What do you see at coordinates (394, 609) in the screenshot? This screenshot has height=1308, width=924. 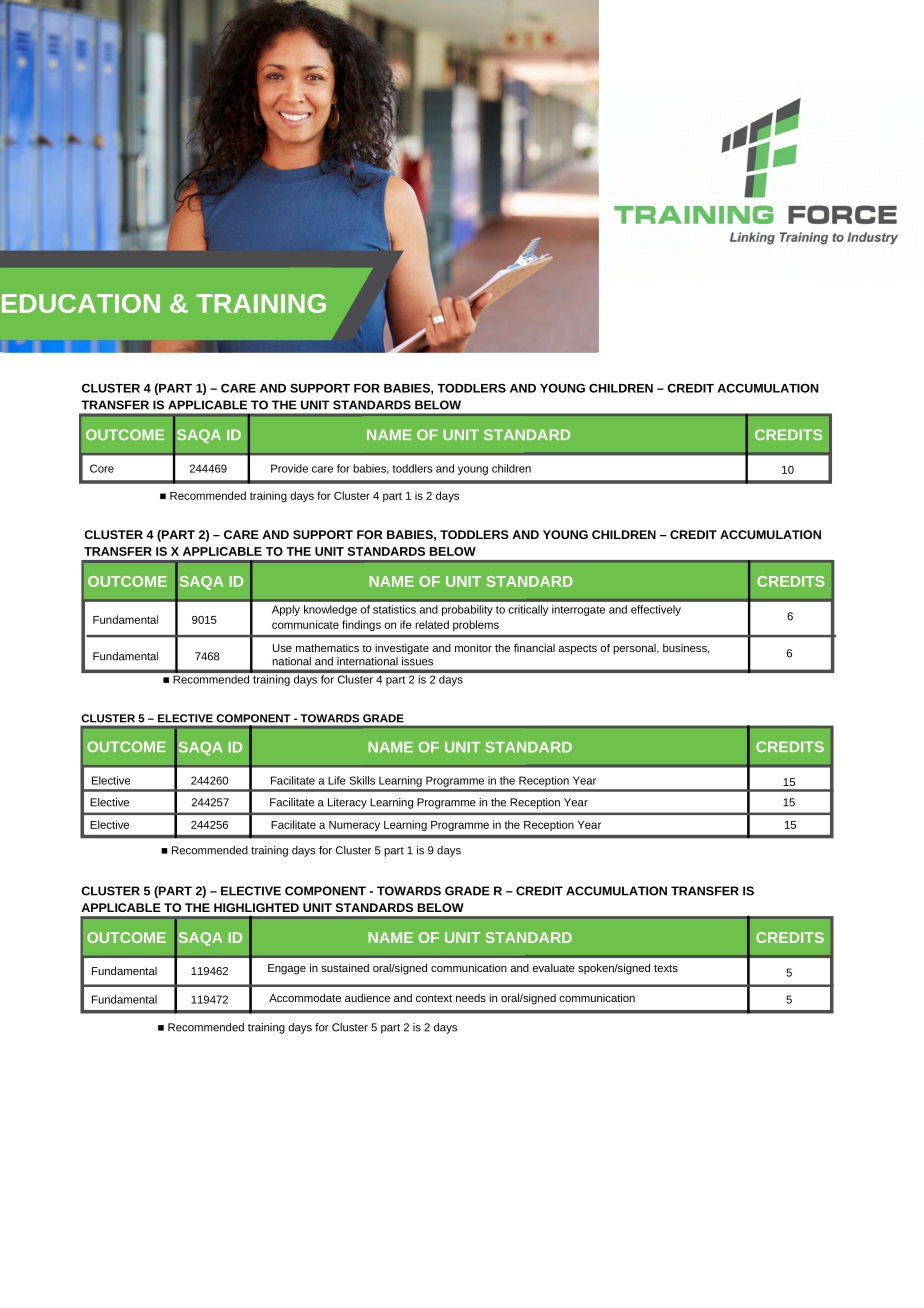 I see `statistics` at bounding box center [394, 609].
